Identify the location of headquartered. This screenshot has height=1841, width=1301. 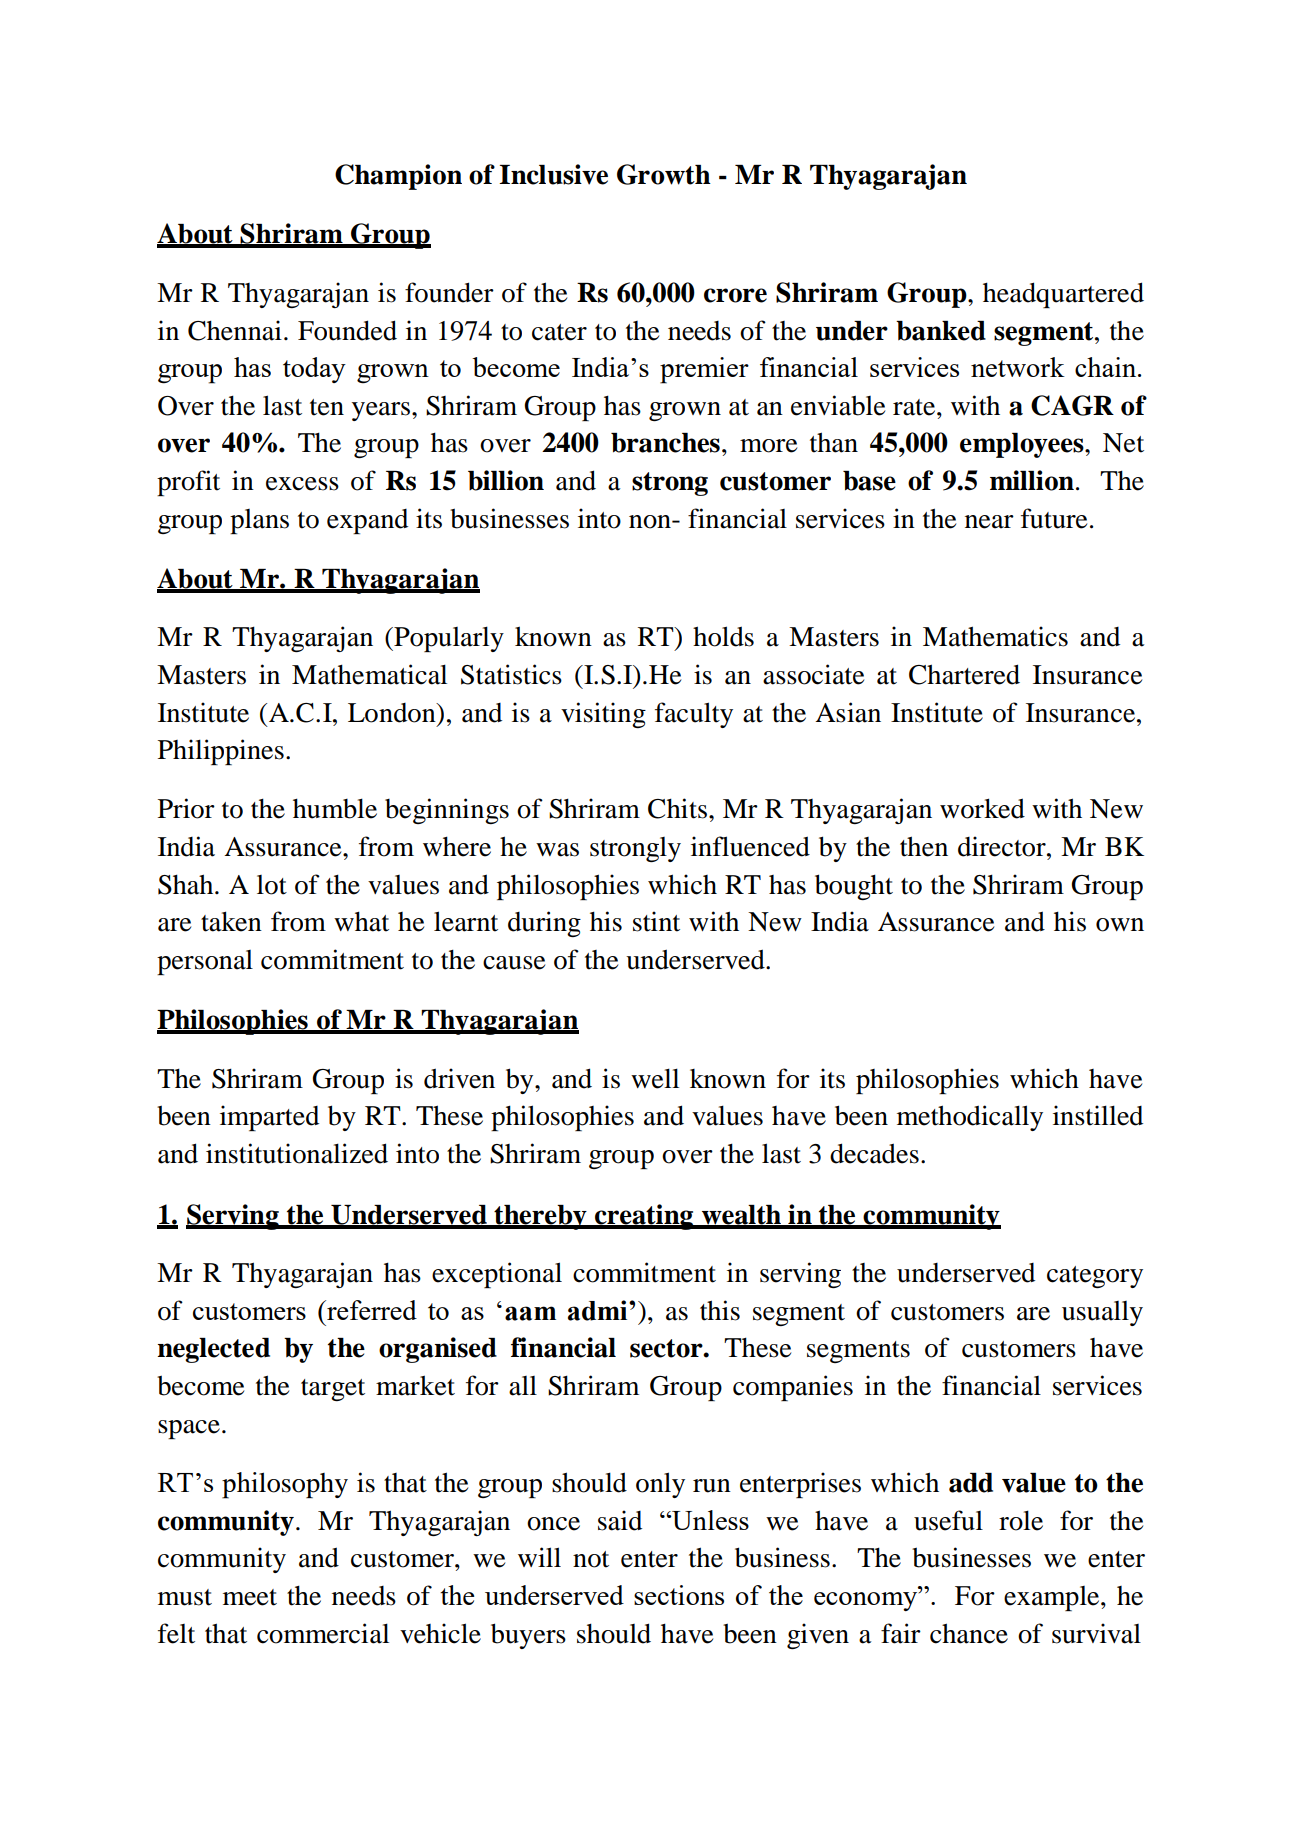
(1063, 295).
